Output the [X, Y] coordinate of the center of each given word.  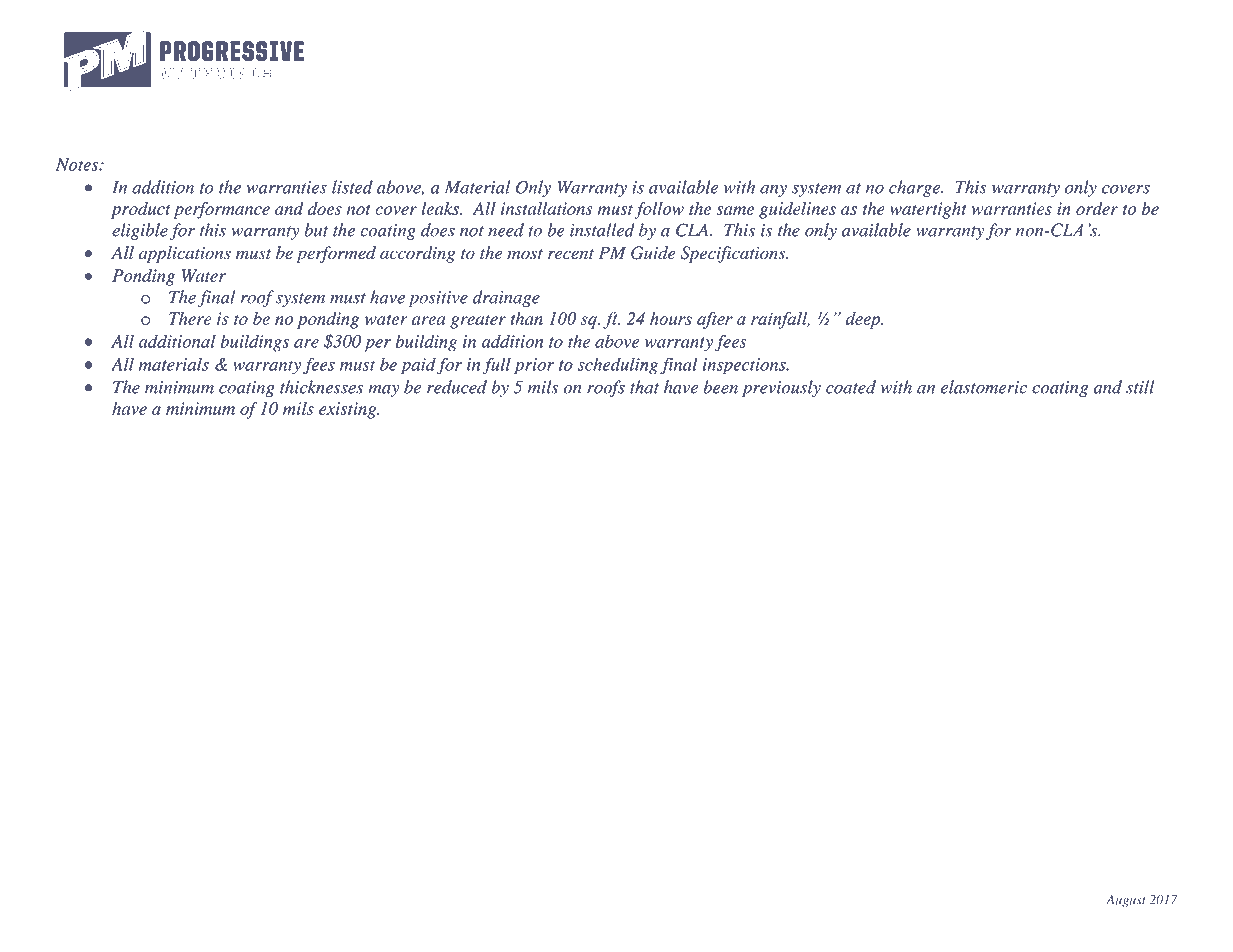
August [1126, 901]
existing [349, 410]
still [1140, 387]
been [720, 387]
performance [222, 210]
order [1097, 208]
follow [659, 210]
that [644, 387]
